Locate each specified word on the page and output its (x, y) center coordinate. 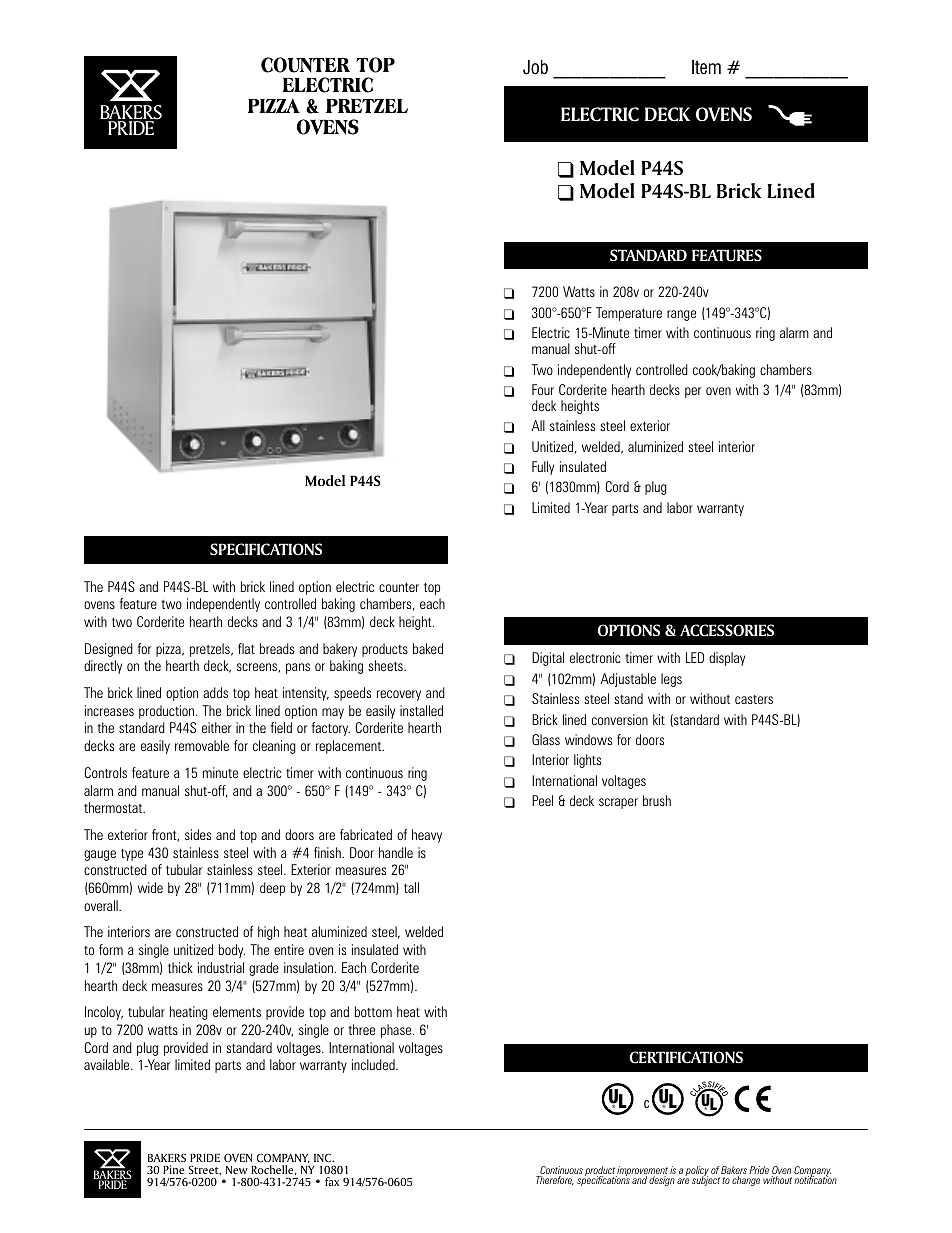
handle (396, 852)
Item (706, 67)
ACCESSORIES (727, 630)
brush (657, 800)
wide (150, 887)
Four (543, 389)
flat (246, 648)
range (681, 315)
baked (428, 648)
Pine (174, 1169)
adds (215, 692)
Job (535, 67)
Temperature (629, 314)
